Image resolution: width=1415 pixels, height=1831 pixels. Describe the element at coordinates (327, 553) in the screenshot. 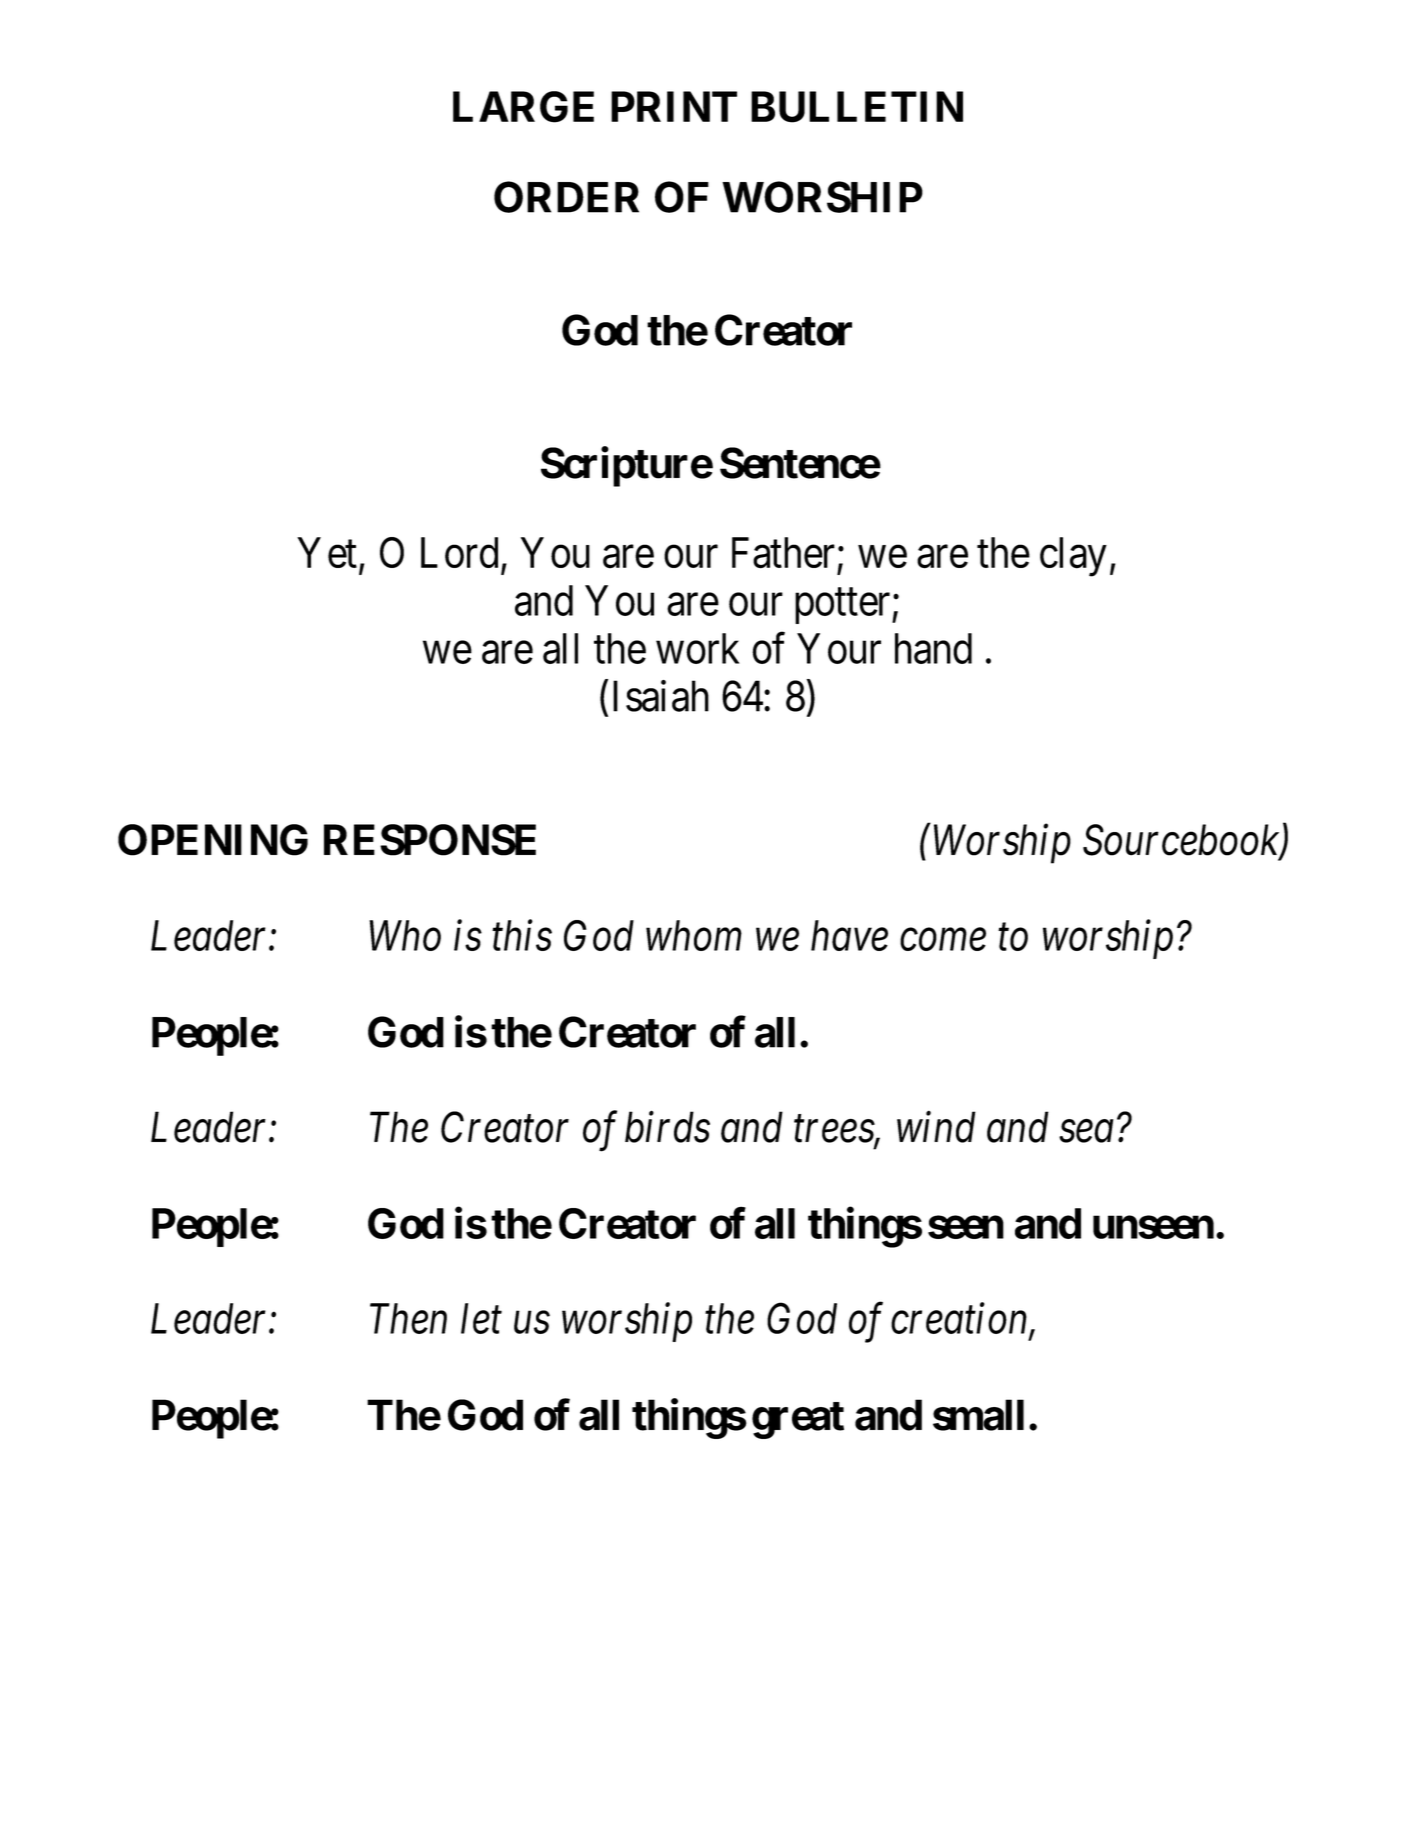

I see `Yet` at that location.
